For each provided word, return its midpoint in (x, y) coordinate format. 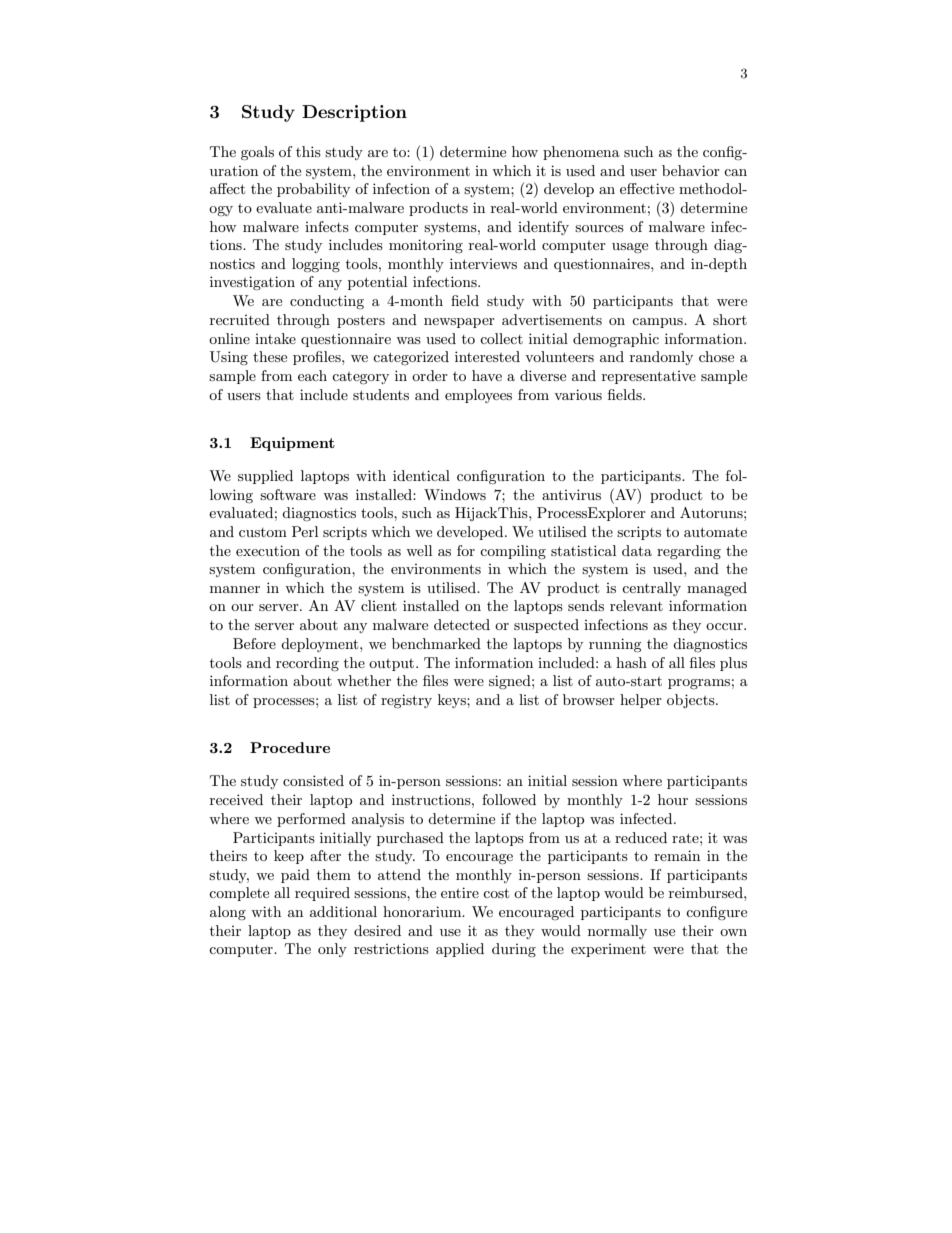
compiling (513, 552)
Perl (305, 531)
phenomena (581, 153)
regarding (689, 552)
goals (257, 153)
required (322, 894)
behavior (691, 170)
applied (460, 950)
